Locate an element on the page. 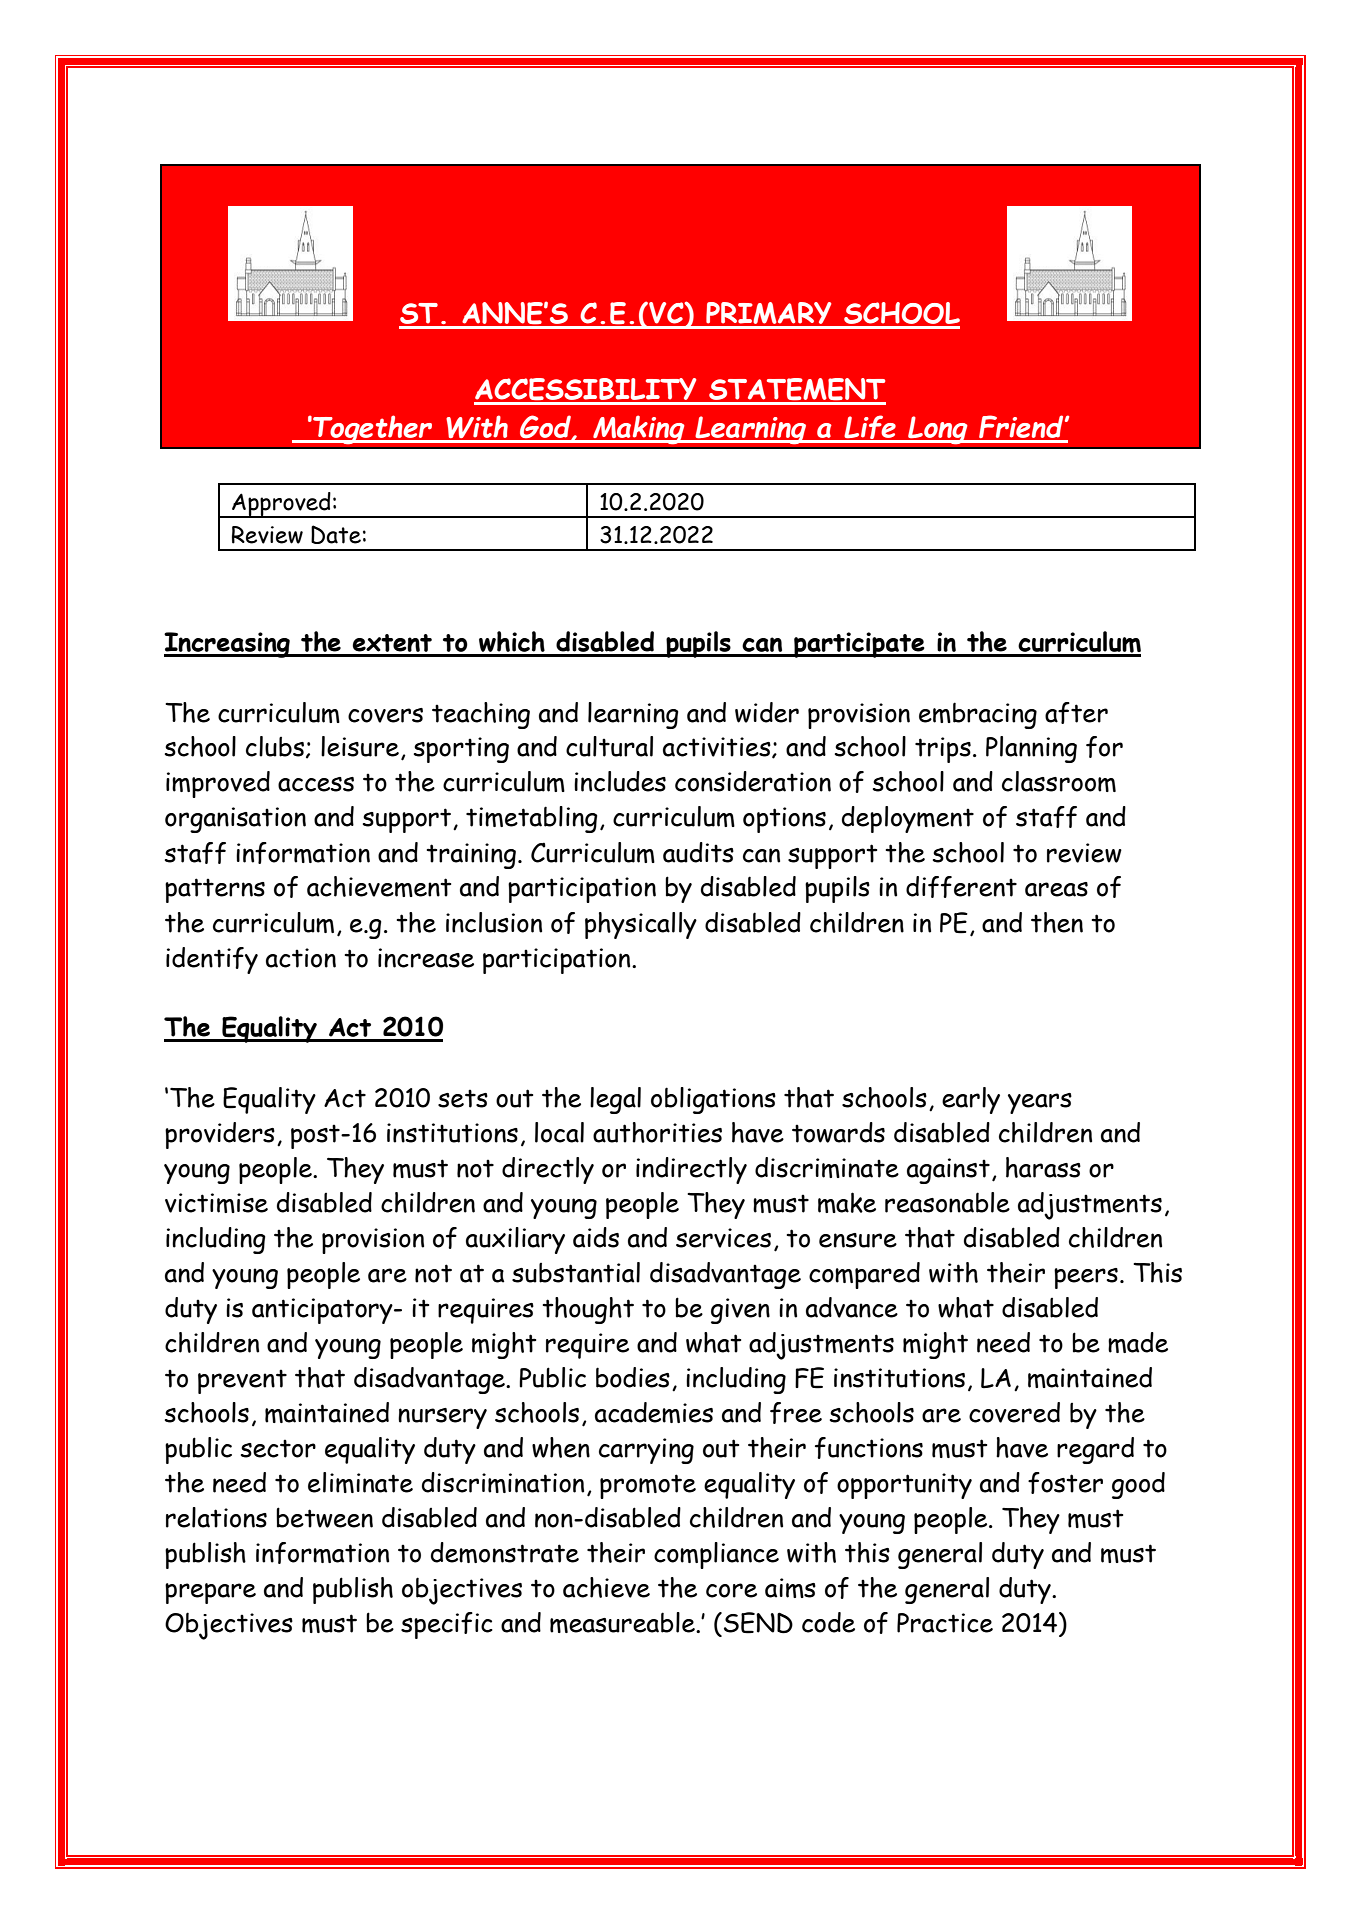 This document has height=1923, width=1360. Long is located at coordinates (938, 430).
